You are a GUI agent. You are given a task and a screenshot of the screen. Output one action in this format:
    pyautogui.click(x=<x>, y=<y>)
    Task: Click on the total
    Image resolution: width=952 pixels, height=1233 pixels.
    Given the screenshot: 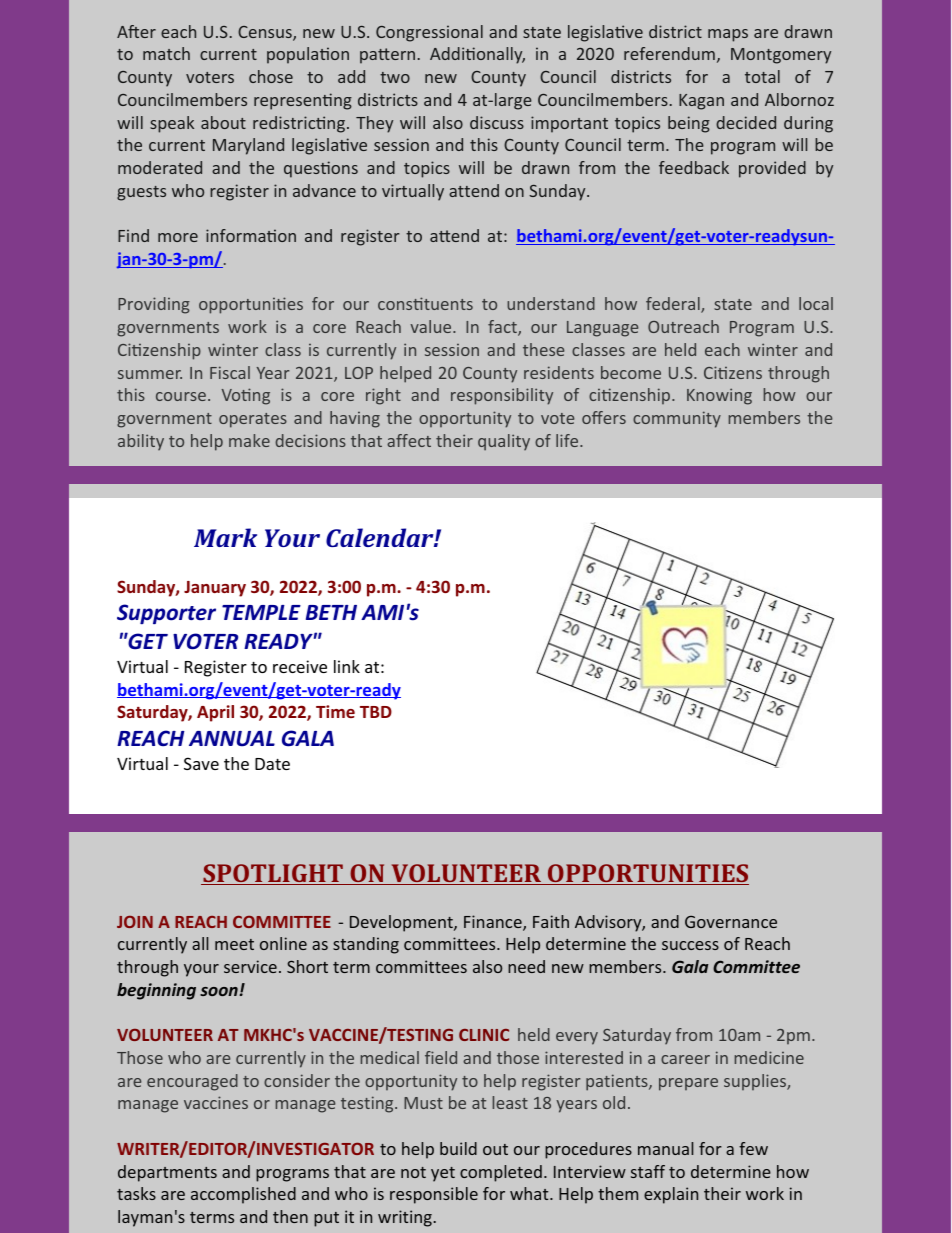 What is the action you would take?
    pyautogui.click(x=762, y=76)
